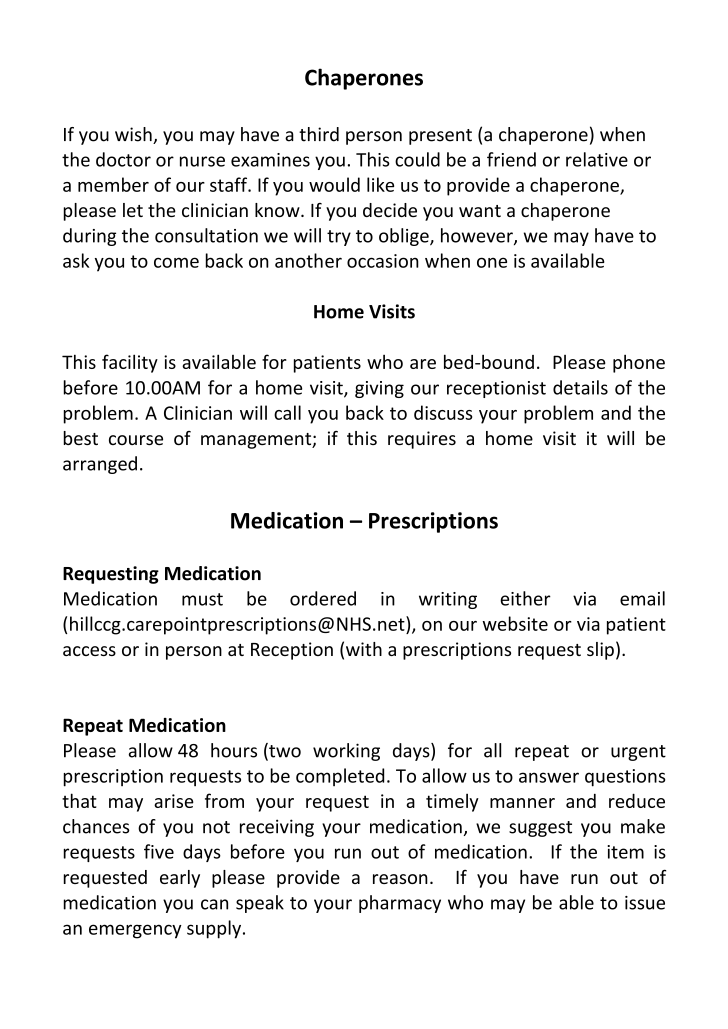 The image size is (728, 1029). Describe the element at coordinates (380, 184) in the image. I see `like` at that location.
